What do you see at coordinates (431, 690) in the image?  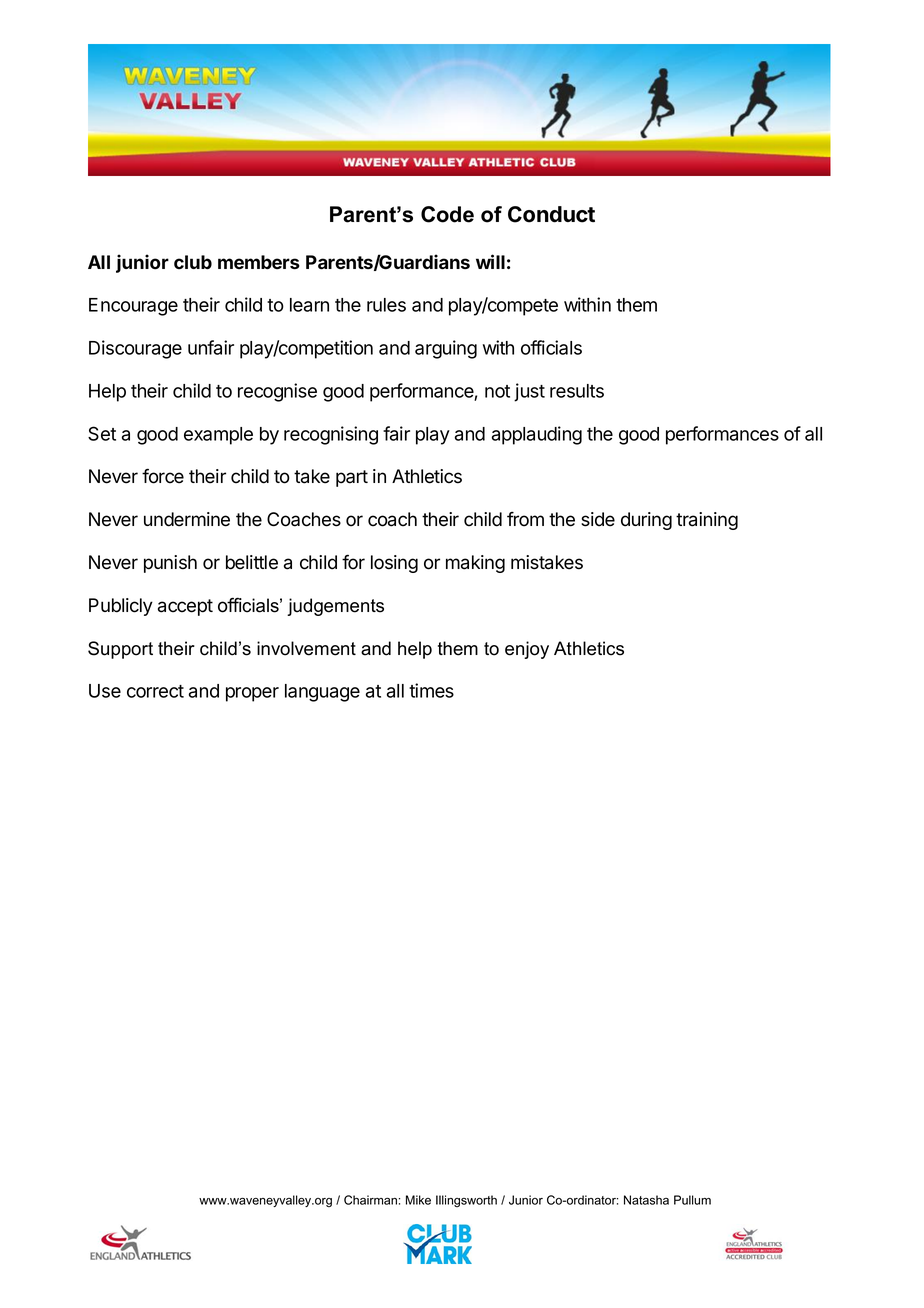 I see `times` at bounding box center [431, 690].
